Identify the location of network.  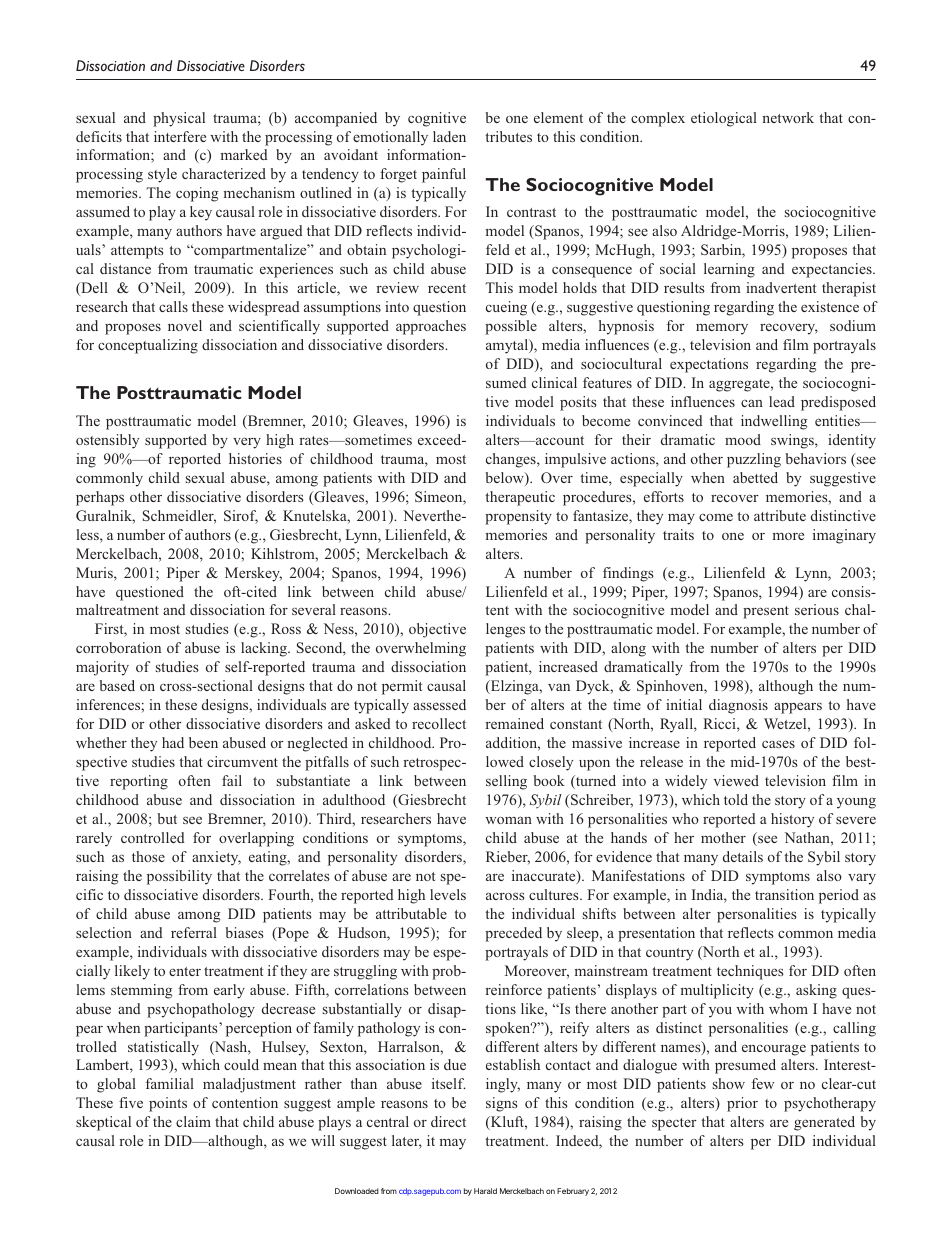
(788, 117).
